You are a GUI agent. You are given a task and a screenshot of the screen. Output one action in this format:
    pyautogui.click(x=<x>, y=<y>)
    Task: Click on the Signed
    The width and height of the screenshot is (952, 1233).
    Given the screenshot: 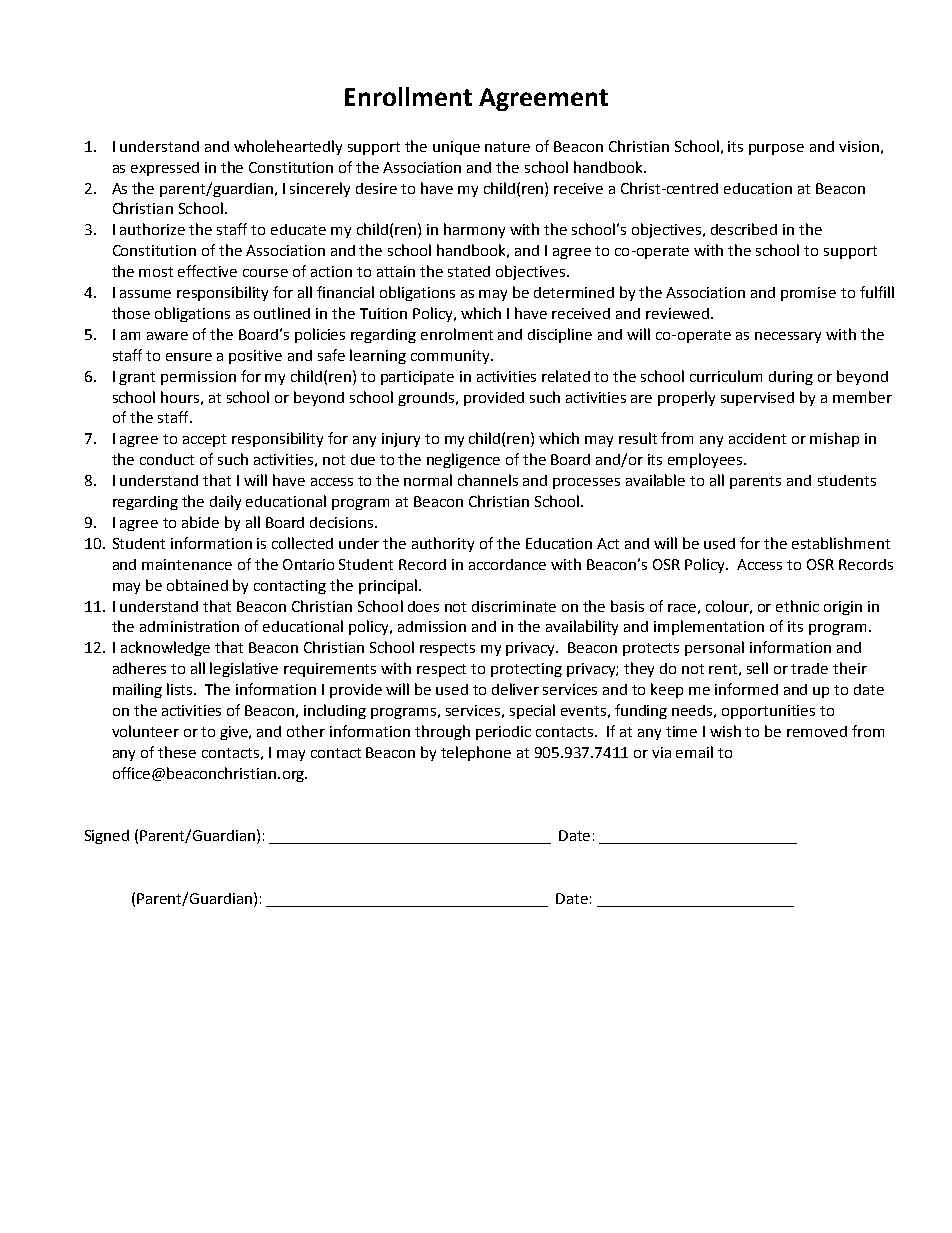 What is the action you would take?
    pyautogui.click(x=107, y=837)
